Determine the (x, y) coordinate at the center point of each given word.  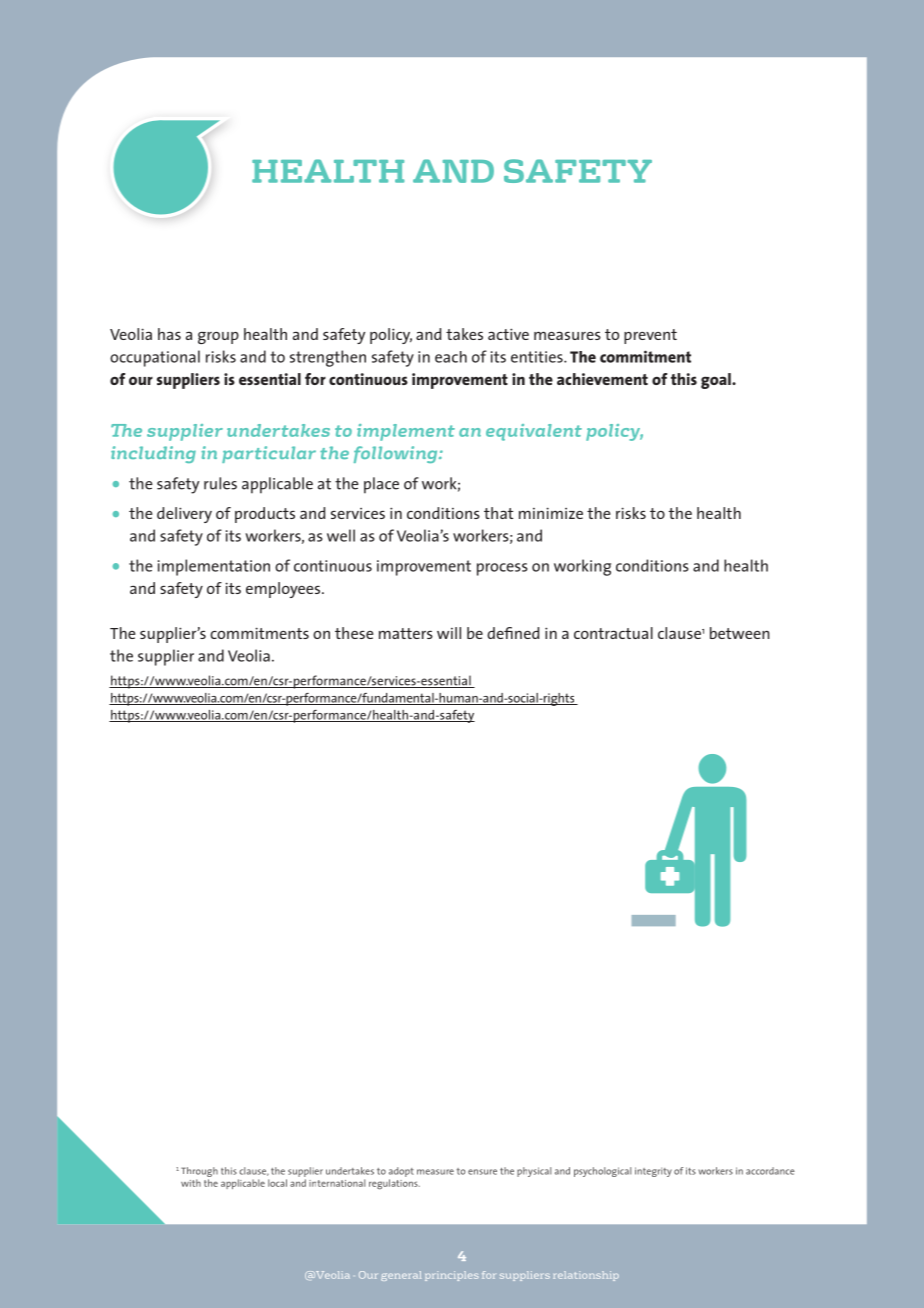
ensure (482, 1172)
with (191, 1183)
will (449, 633)
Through (199, 1173)
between (740, 633)
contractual (613, 633)
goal (717, 381)
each (451, 357)
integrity (653, 1172)
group (218, 338)
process (502, 569)
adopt (401, 1172)
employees (284, 590)
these (354, 633)
